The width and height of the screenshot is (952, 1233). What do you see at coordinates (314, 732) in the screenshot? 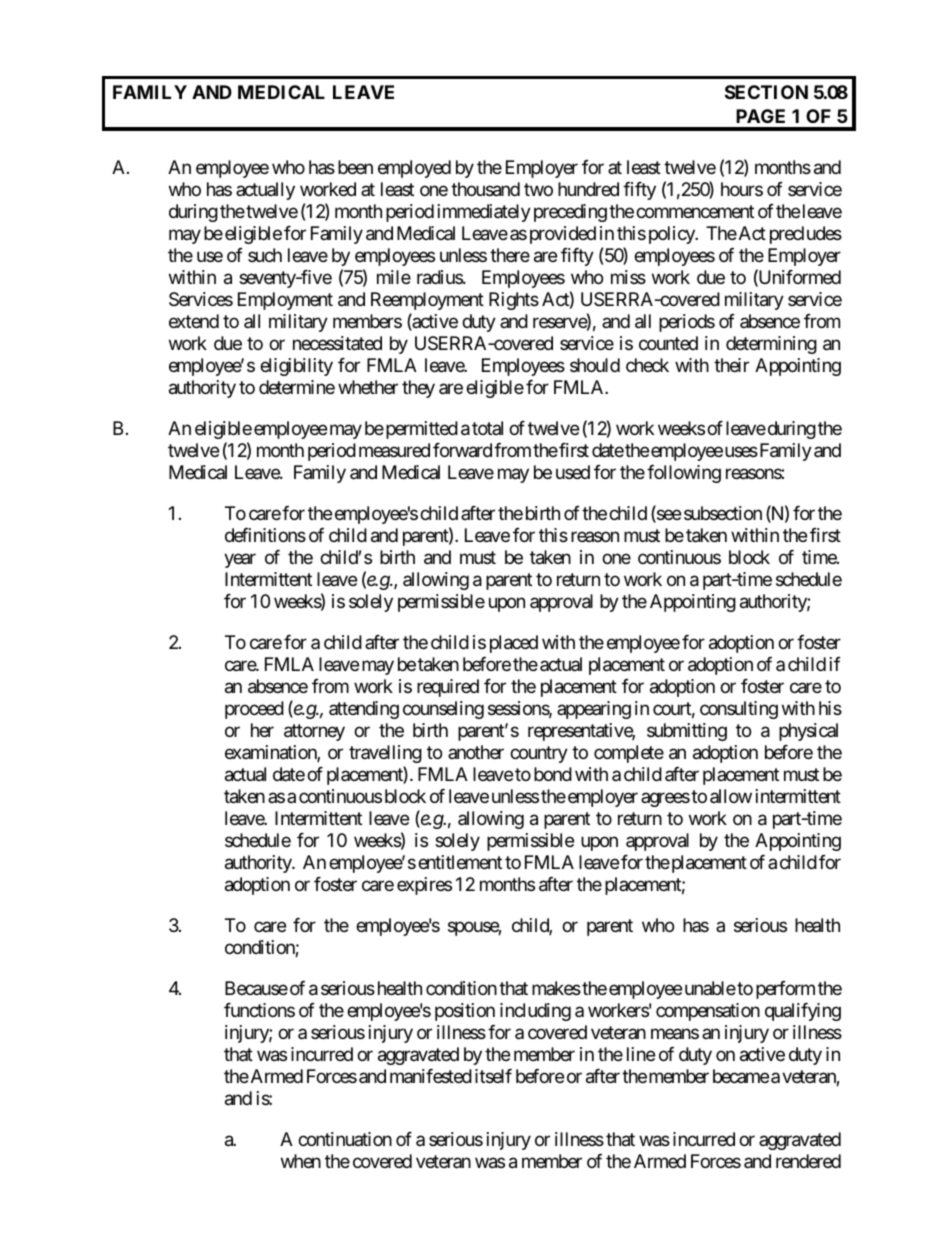
I see `attorney` at bounding box center [314, 732].
